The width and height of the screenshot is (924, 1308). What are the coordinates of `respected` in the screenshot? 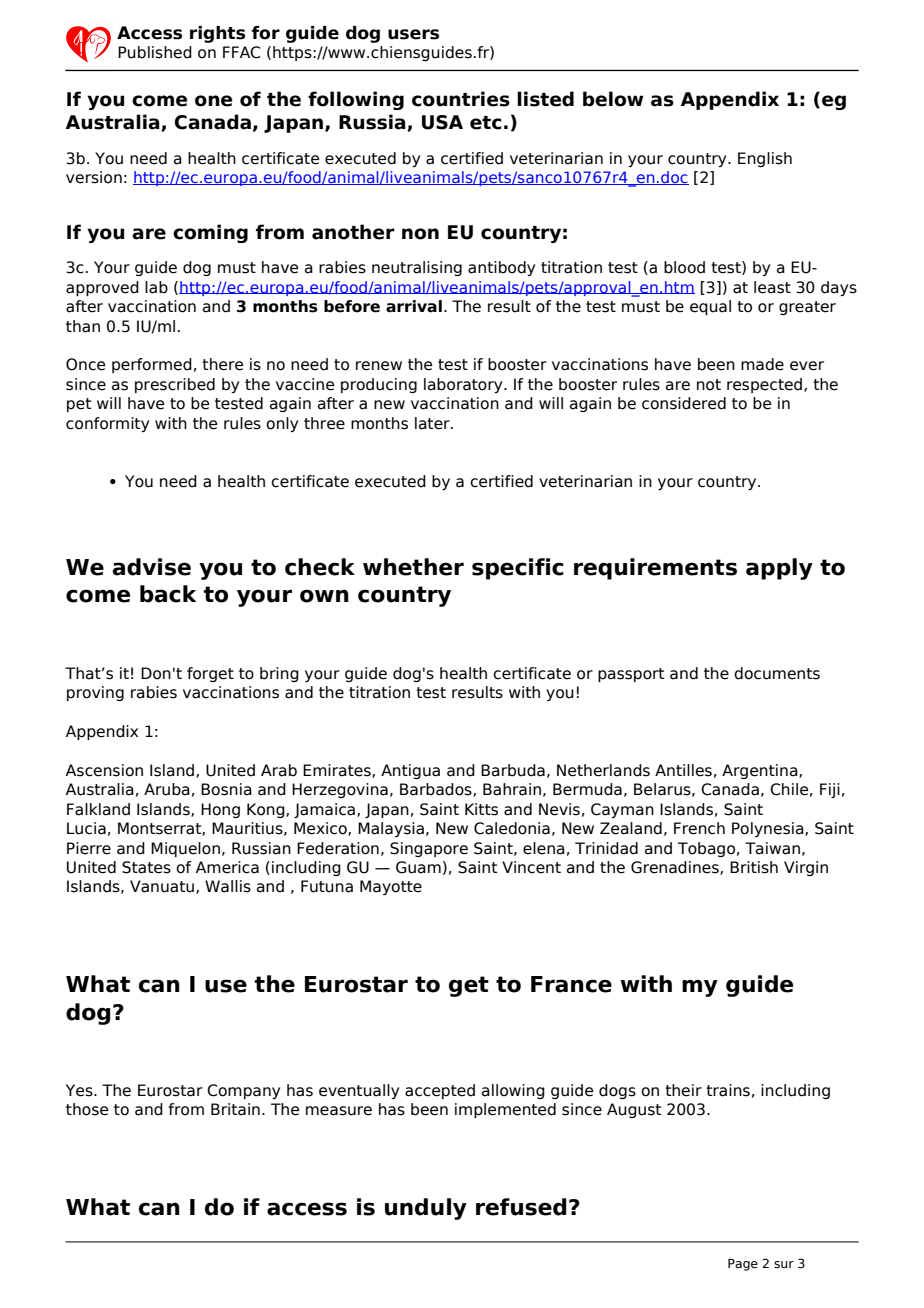 It's located at (766, 385).
